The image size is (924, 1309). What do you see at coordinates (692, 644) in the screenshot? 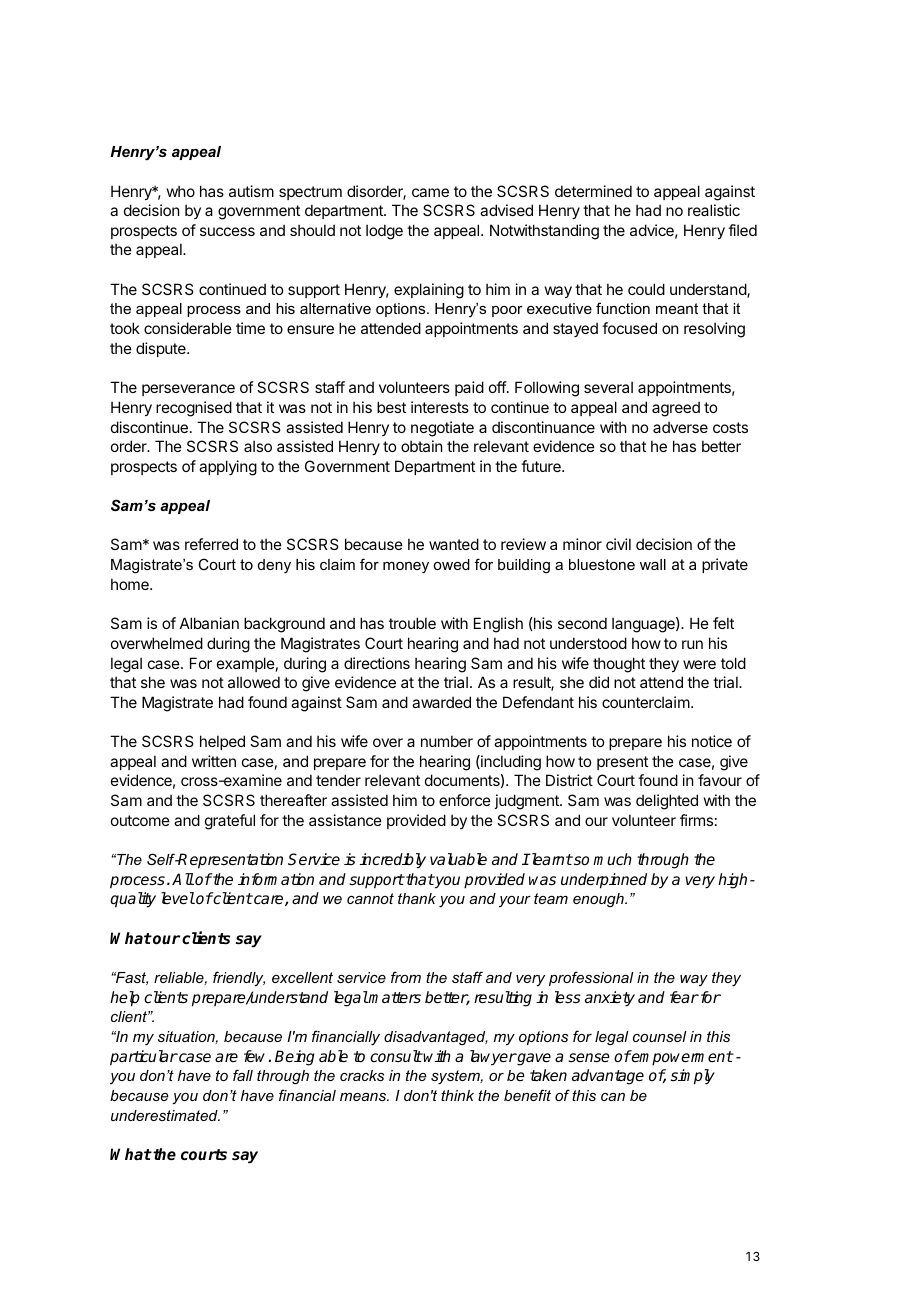
I see `run` at bounding box center [692, 644].
